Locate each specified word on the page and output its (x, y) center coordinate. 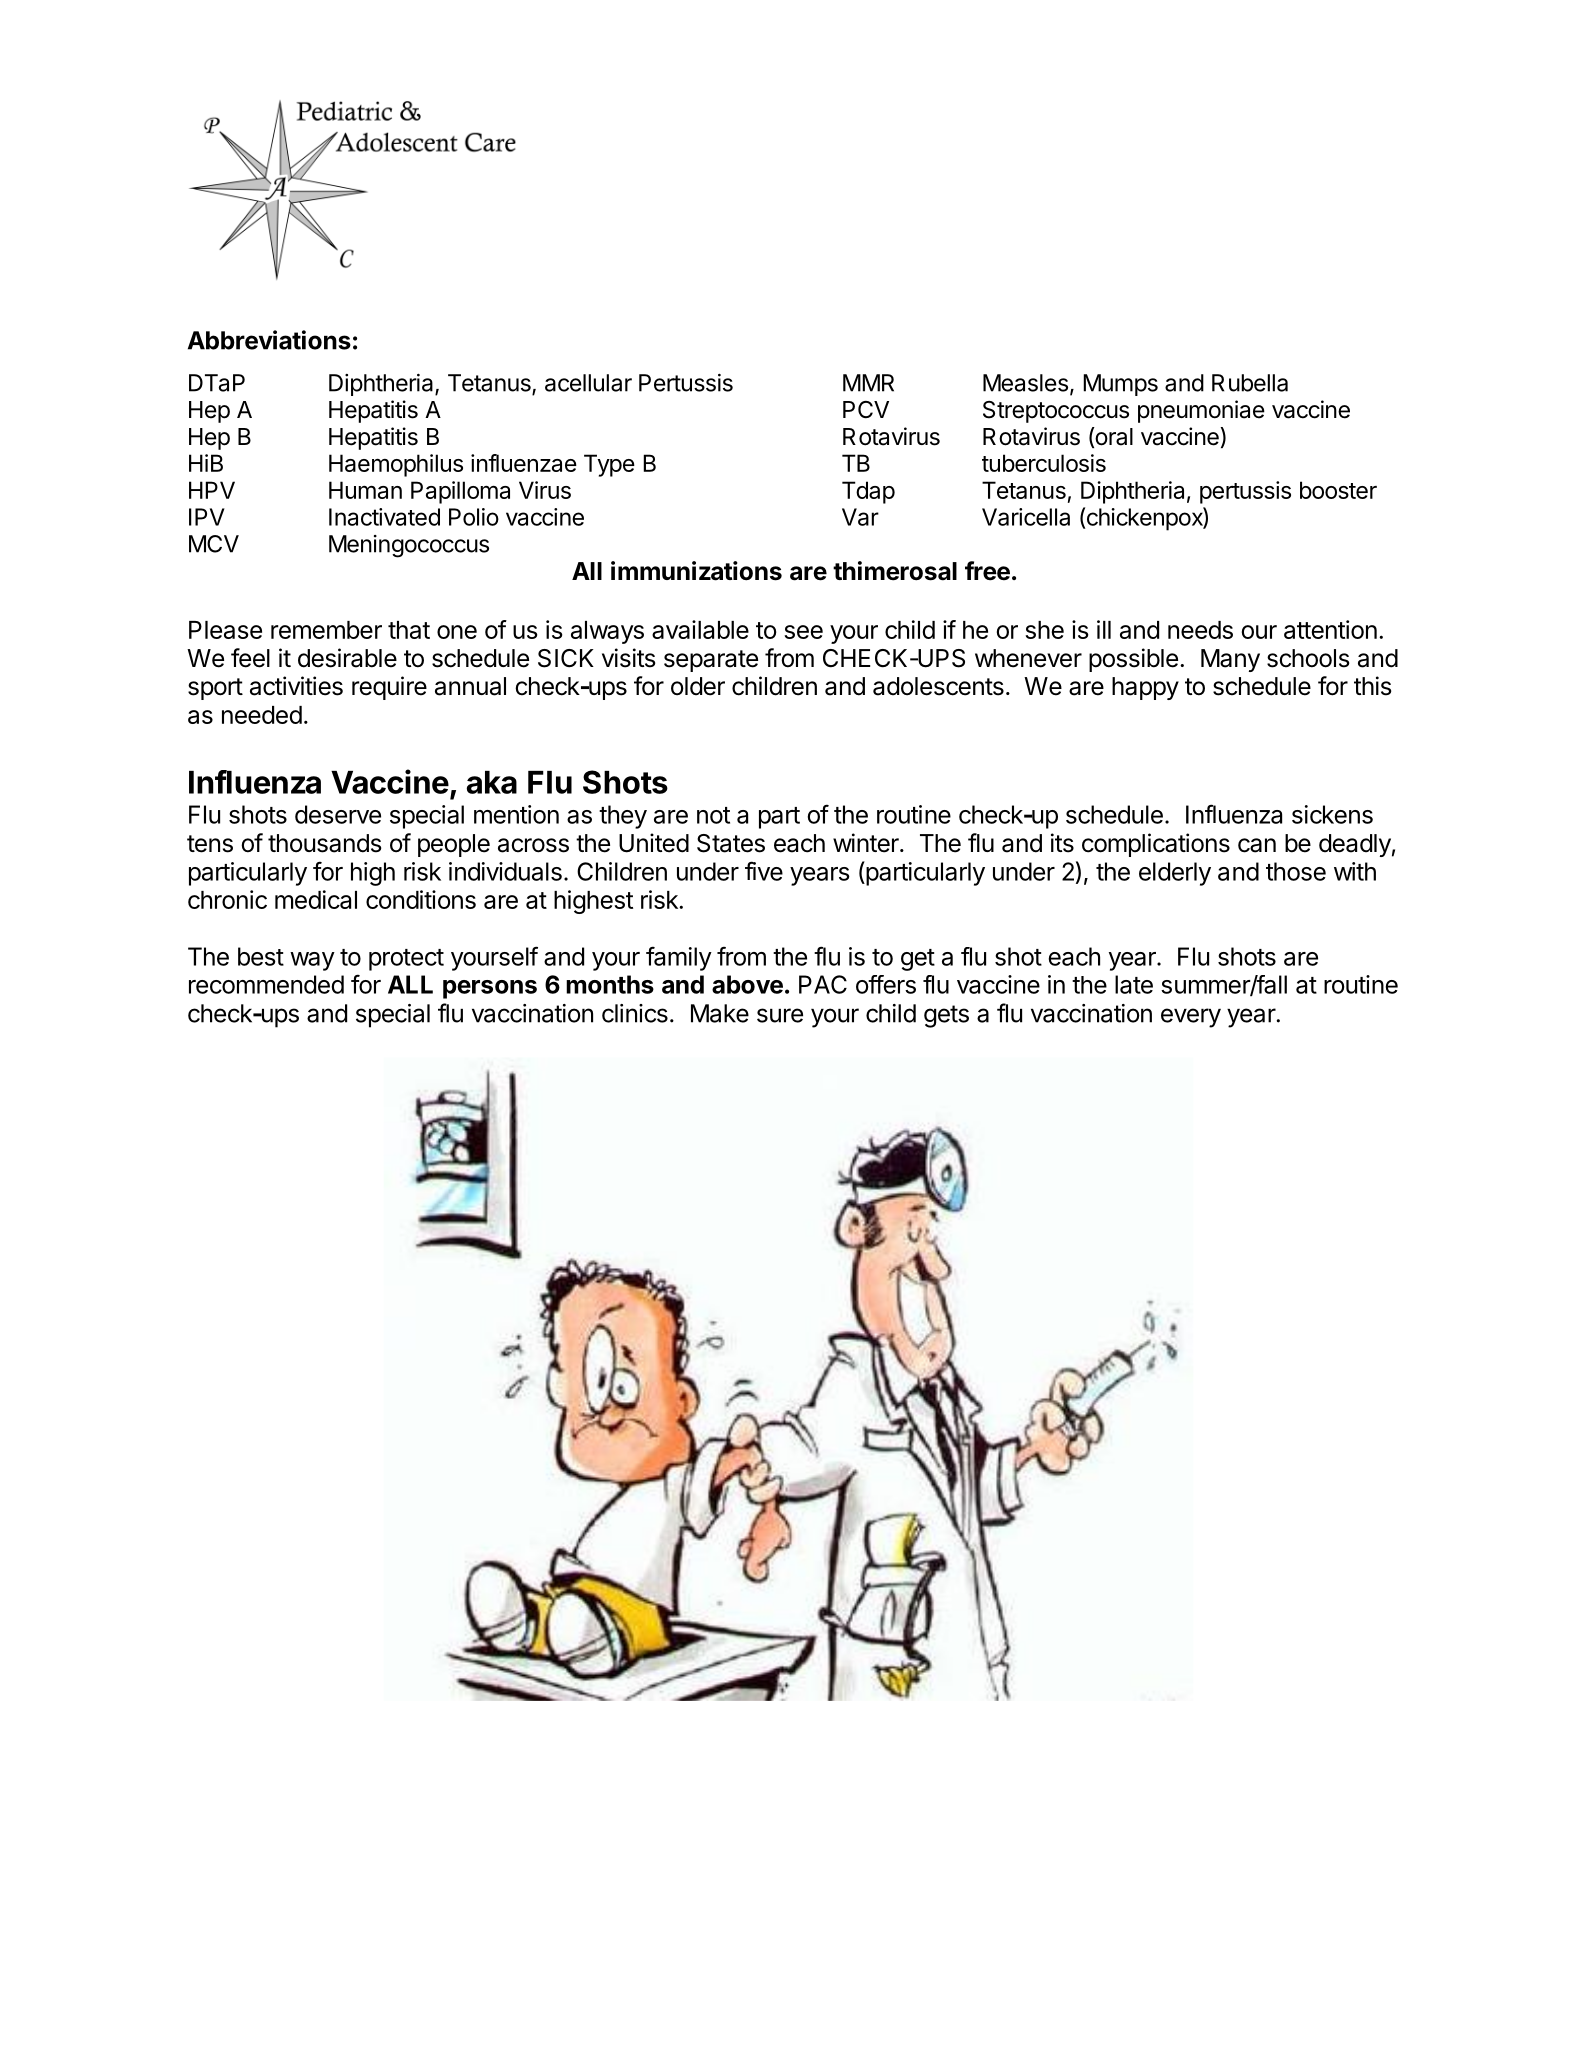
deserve (338, 814)
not (713, 815)
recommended (266, 984)
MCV (214, 544)
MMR (868, 383)
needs (1200, 630)
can (1257, 845)
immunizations (696, 571)
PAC (823, 984)
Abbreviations (269, 340)
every (1191, 1018)
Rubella (1250, 383)
